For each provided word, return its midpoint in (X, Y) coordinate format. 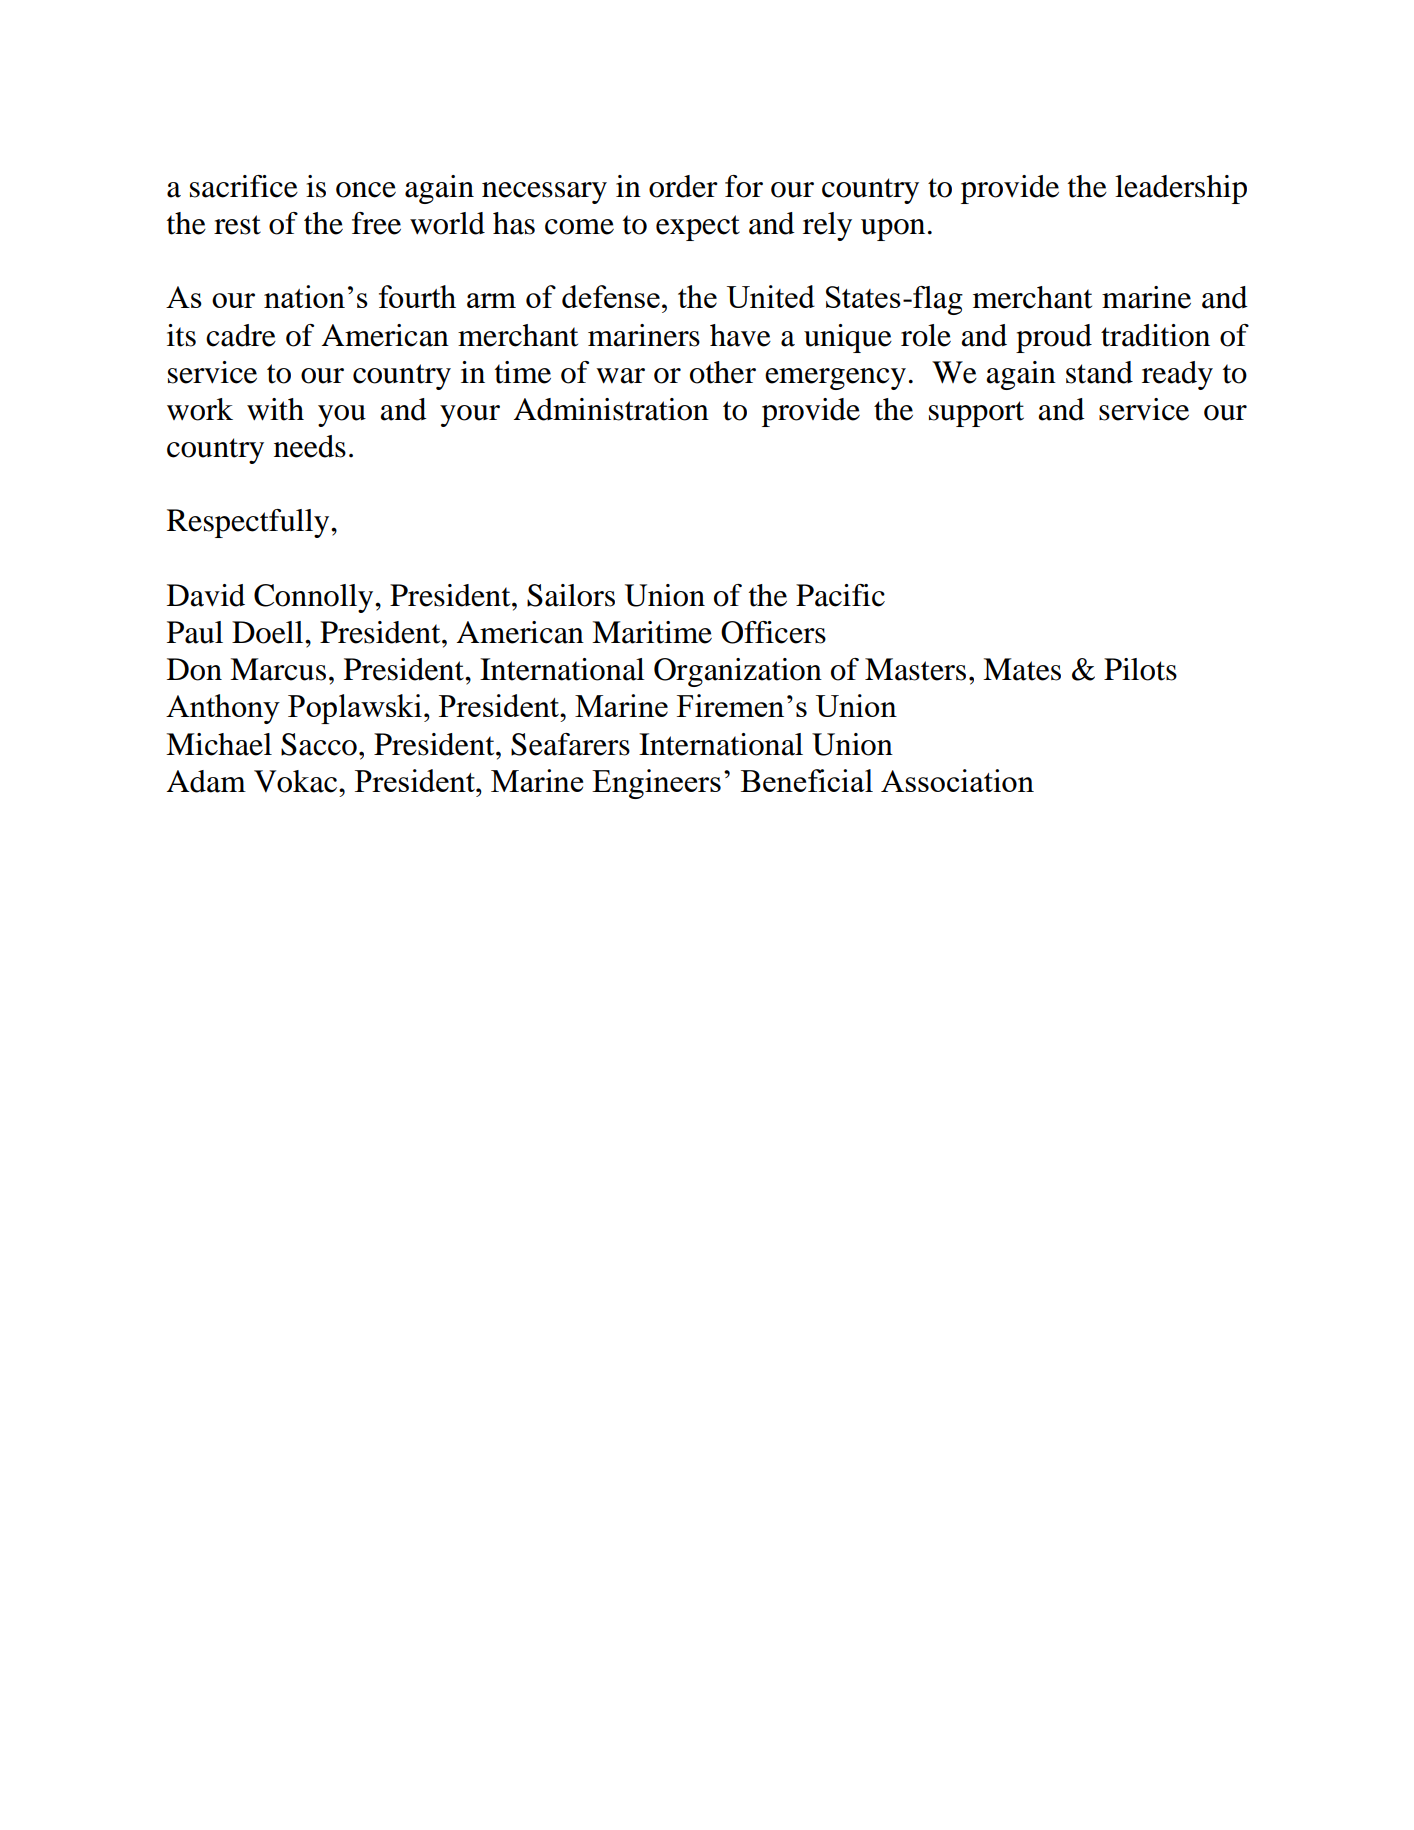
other (723, 372)
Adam (206, 781)
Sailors (571, 595)
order (683, 186)
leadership (1181, 189)
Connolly (315, 598)
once (366, 190)
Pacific (840, 595)
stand (1099, 372)
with (275, 409)
